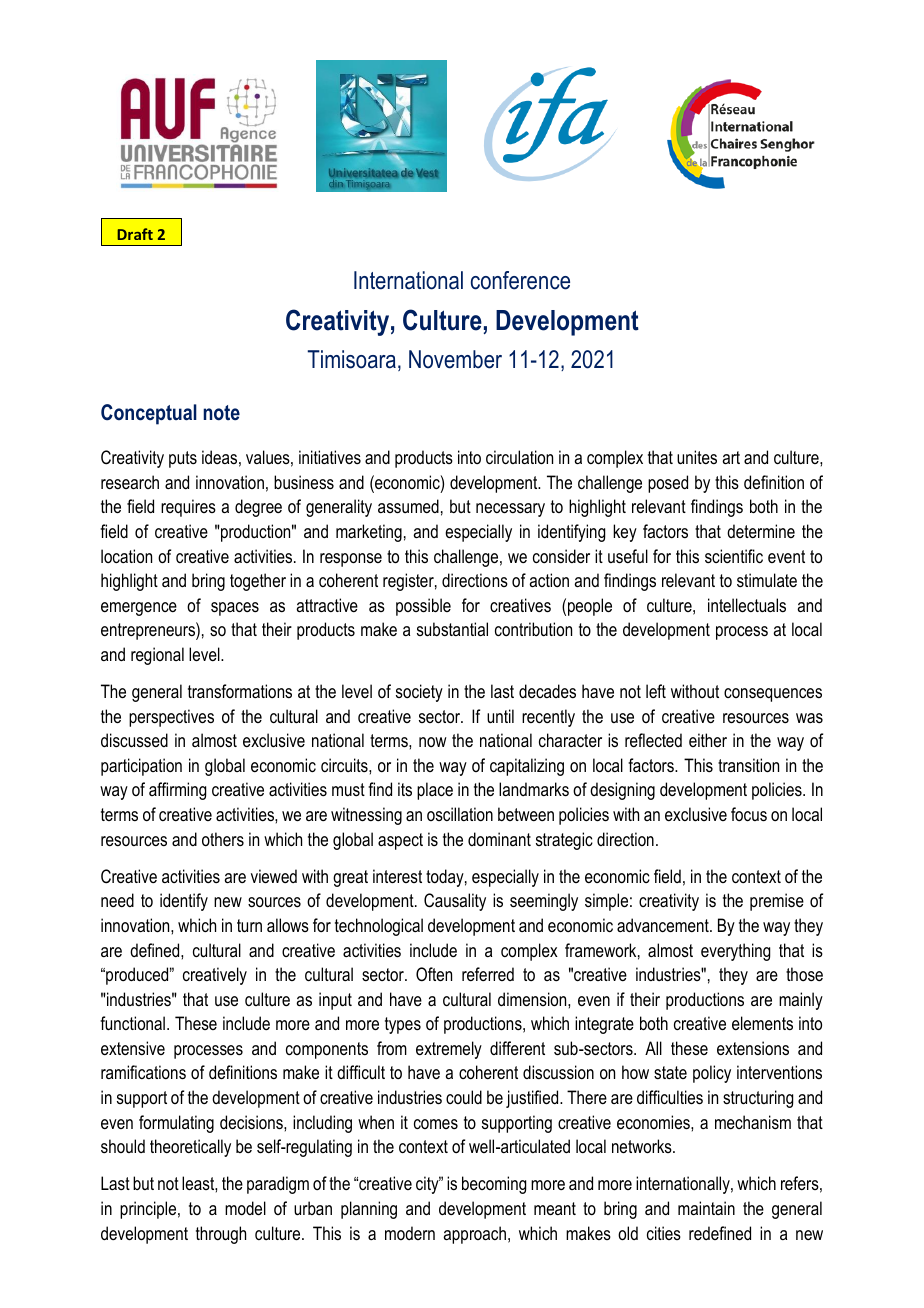  What do you see at coordinates (706, 1208) in the image?
I see `maintain` at bounding box center [706, 1208].
